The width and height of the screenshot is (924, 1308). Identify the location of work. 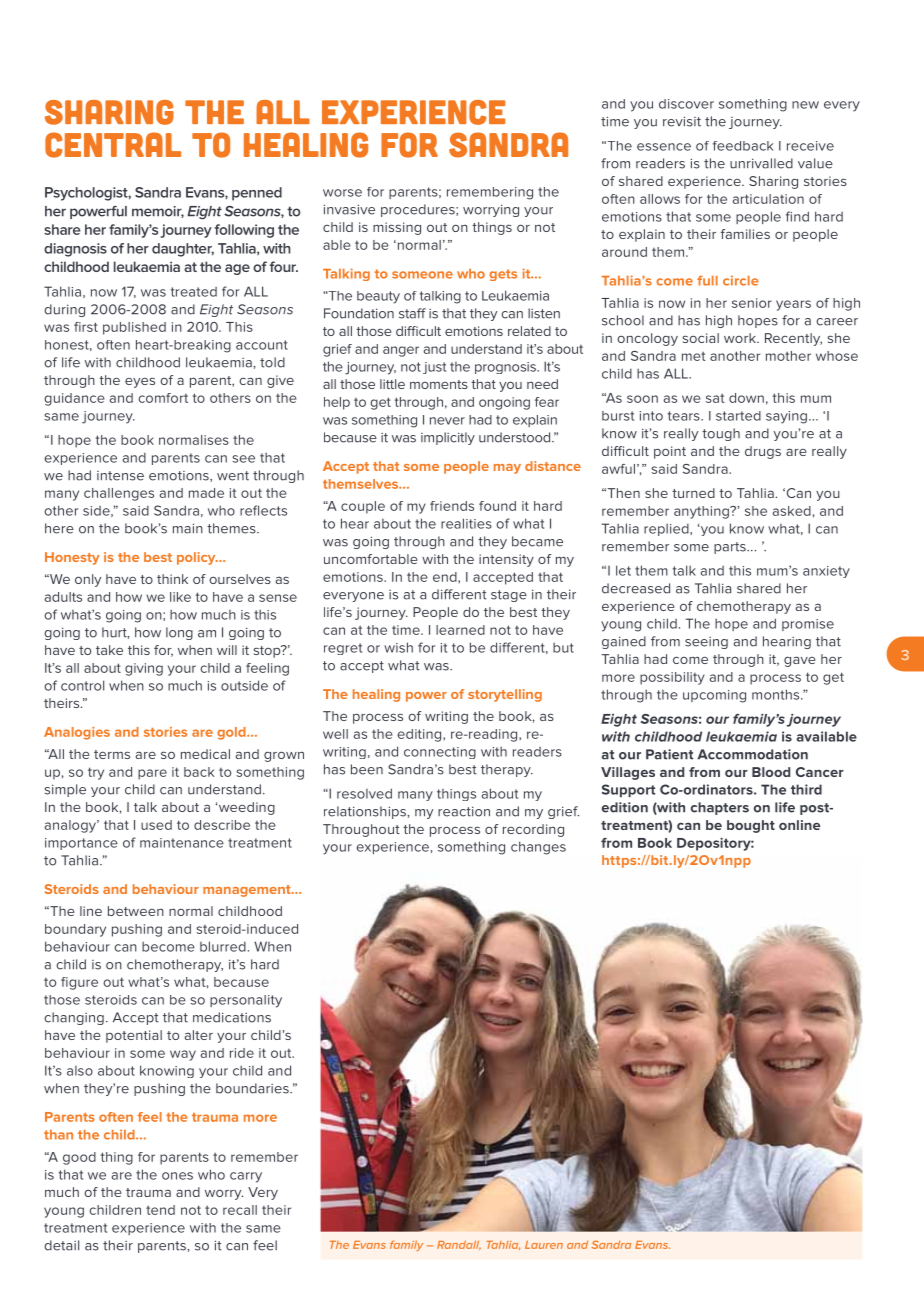
(741, 338).
